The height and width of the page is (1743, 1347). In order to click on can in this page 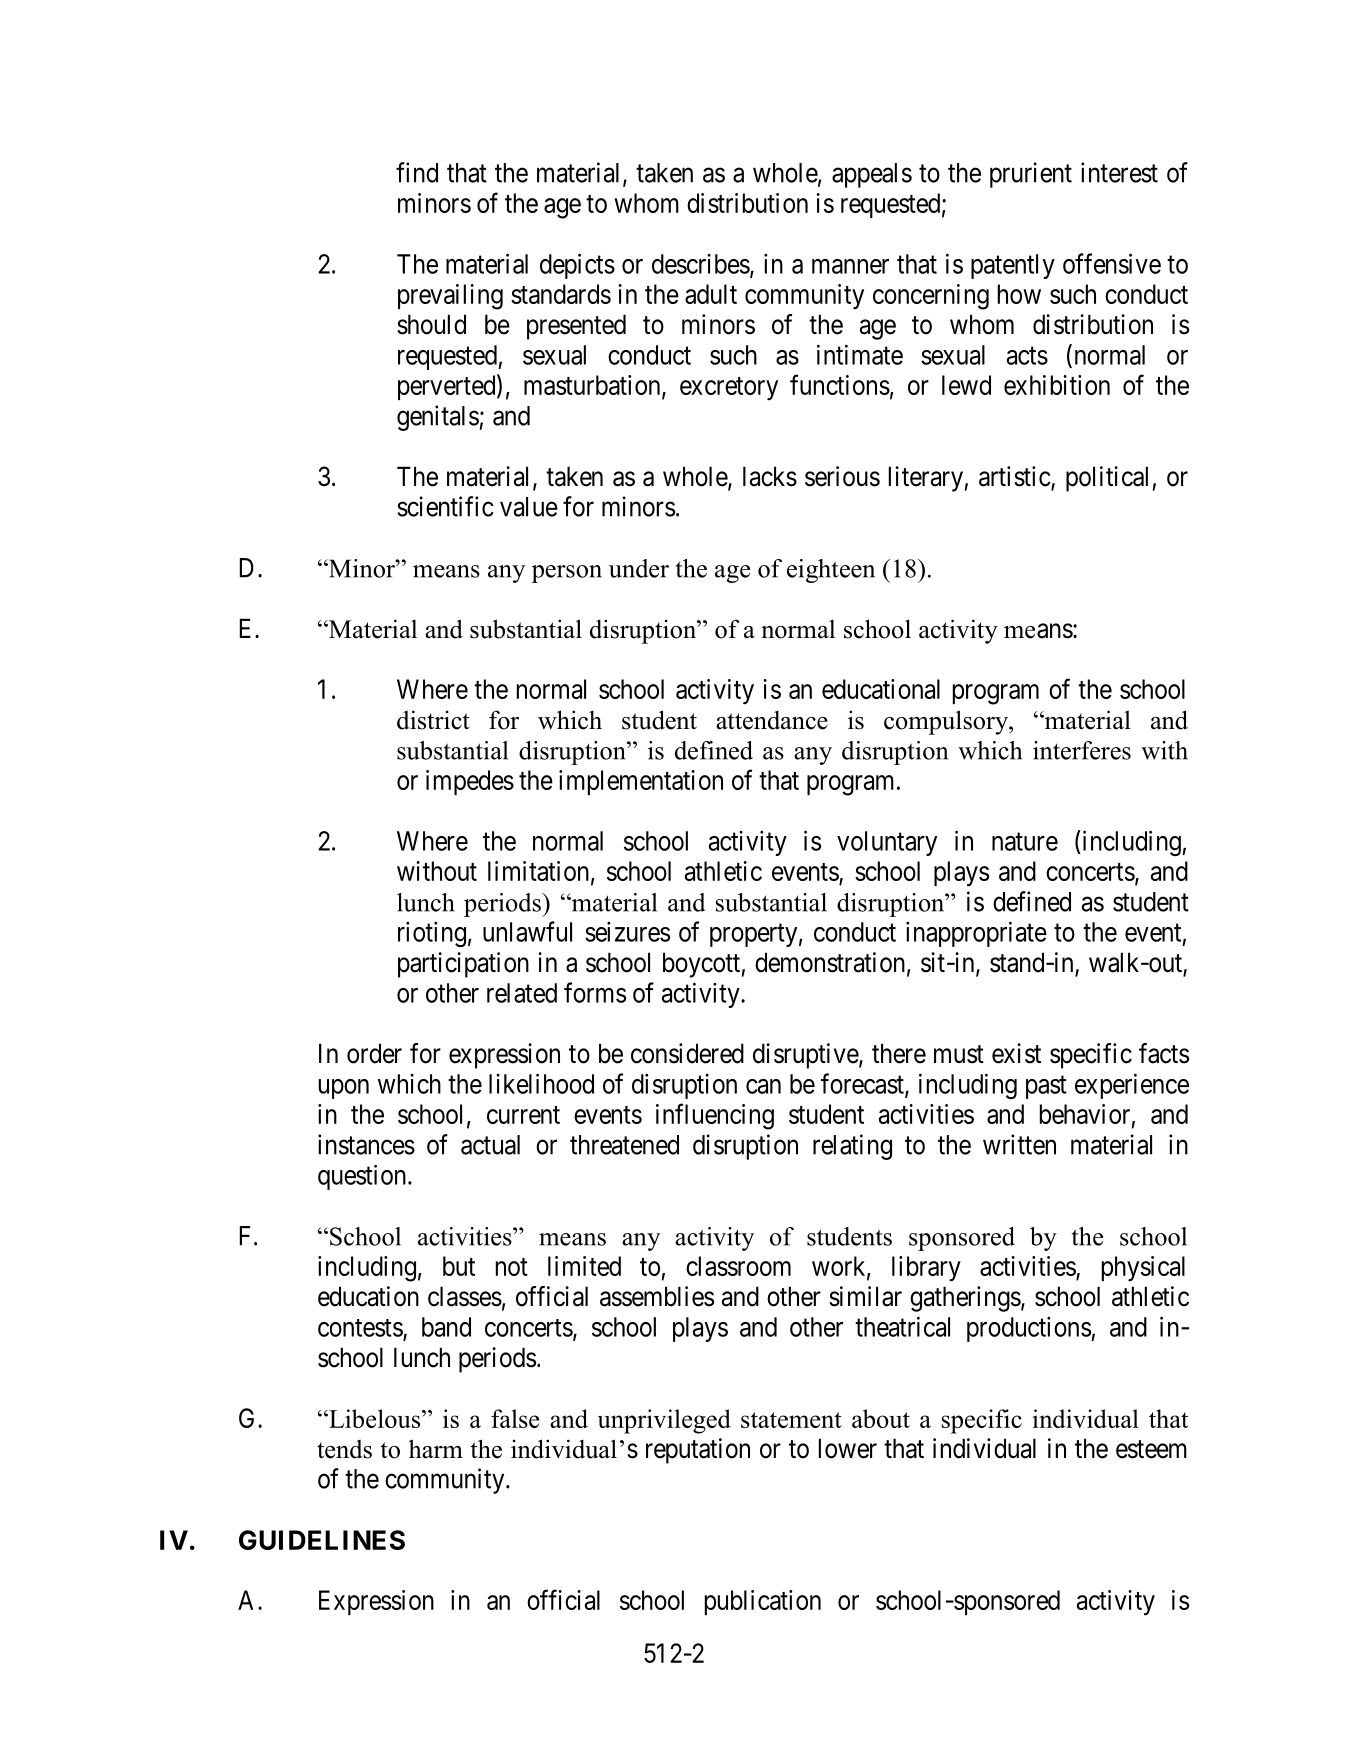, I will do `click(763, 1086)`.
